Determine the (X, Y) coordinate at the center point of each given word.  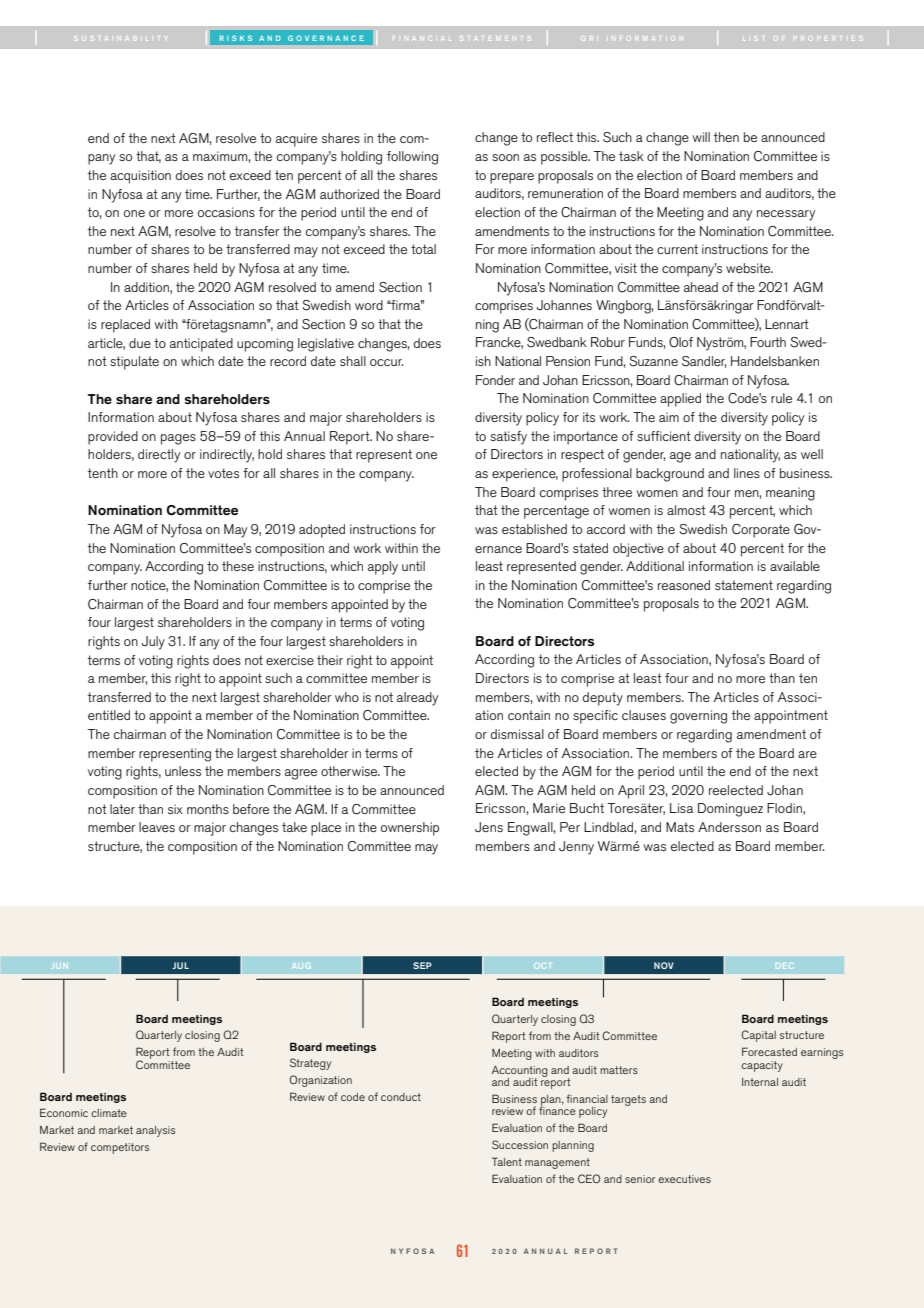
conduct (401, 1097)
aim (669, 417)
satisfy (508, 438)
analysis (155, 1131)
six (175, 809)
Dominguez (730, 810)
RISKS (236, 38)
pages (178, 439)
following (412, 158)
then (726, 137)
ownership (410, 829)
